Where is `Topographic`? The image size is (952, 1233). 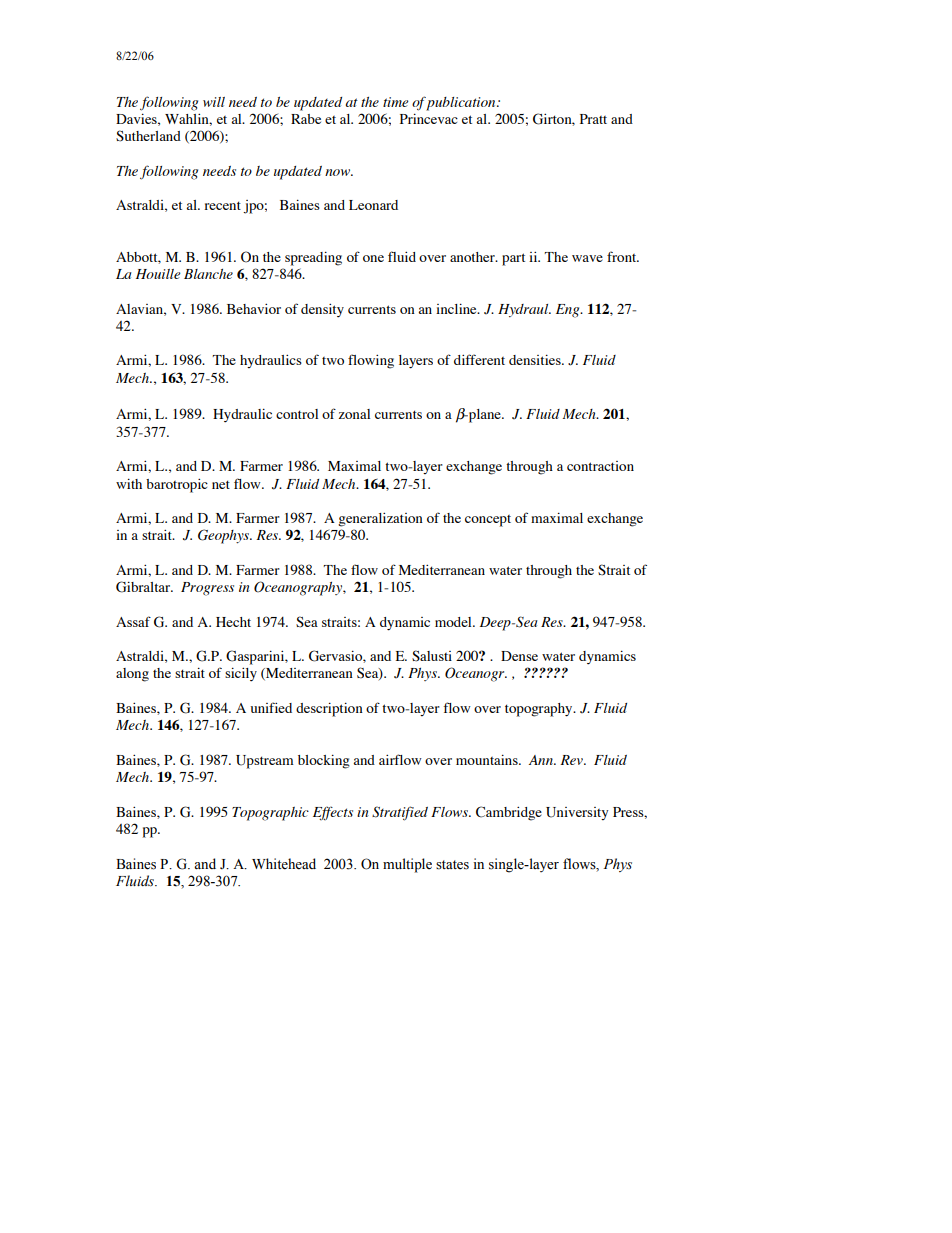
Topographic is located at coordinates (270, 814).
